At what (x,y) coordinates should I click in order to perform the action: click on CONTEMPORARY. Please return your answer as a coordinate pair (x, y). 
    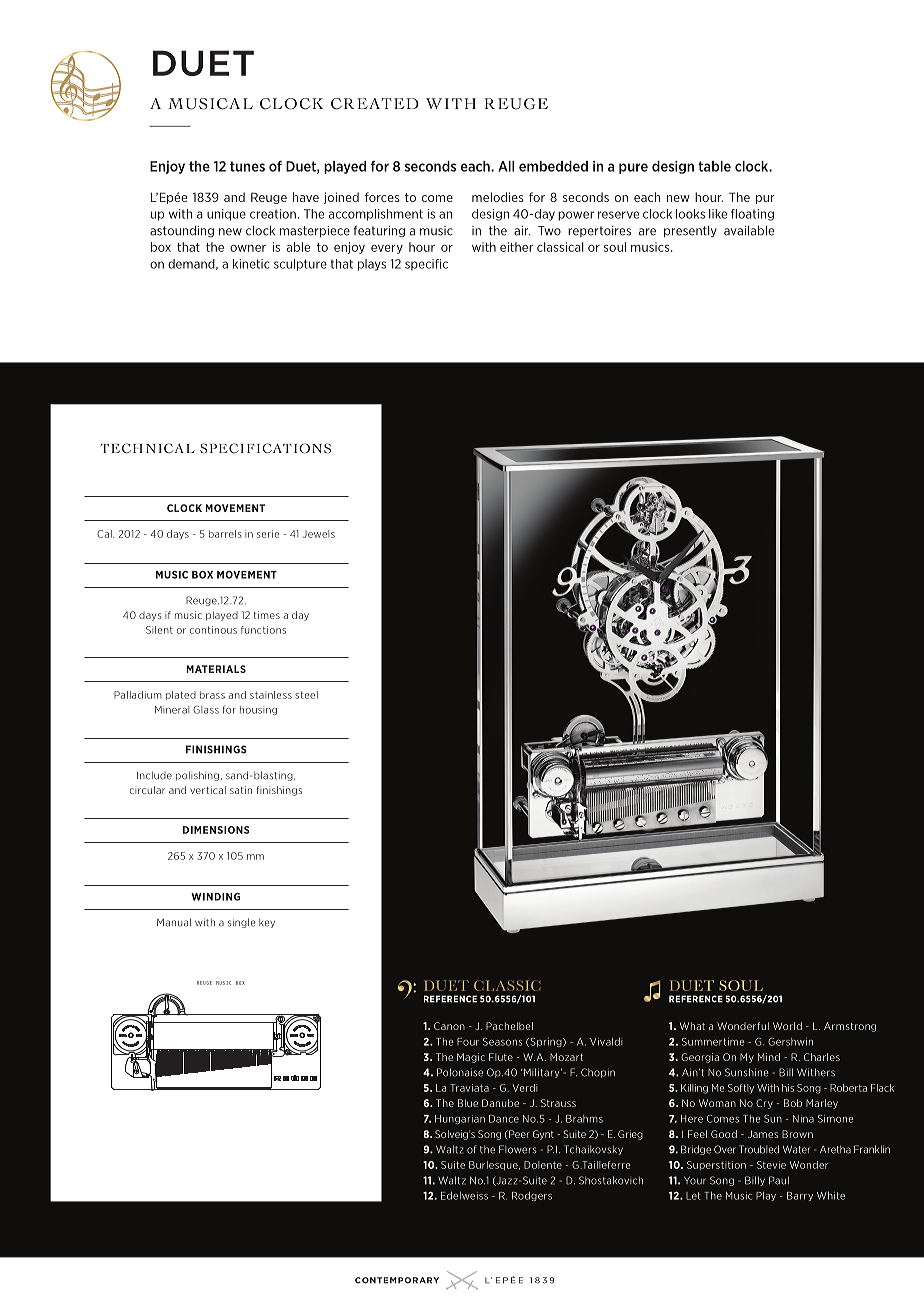
    Looking at the image, I should click on (397, 1280).
